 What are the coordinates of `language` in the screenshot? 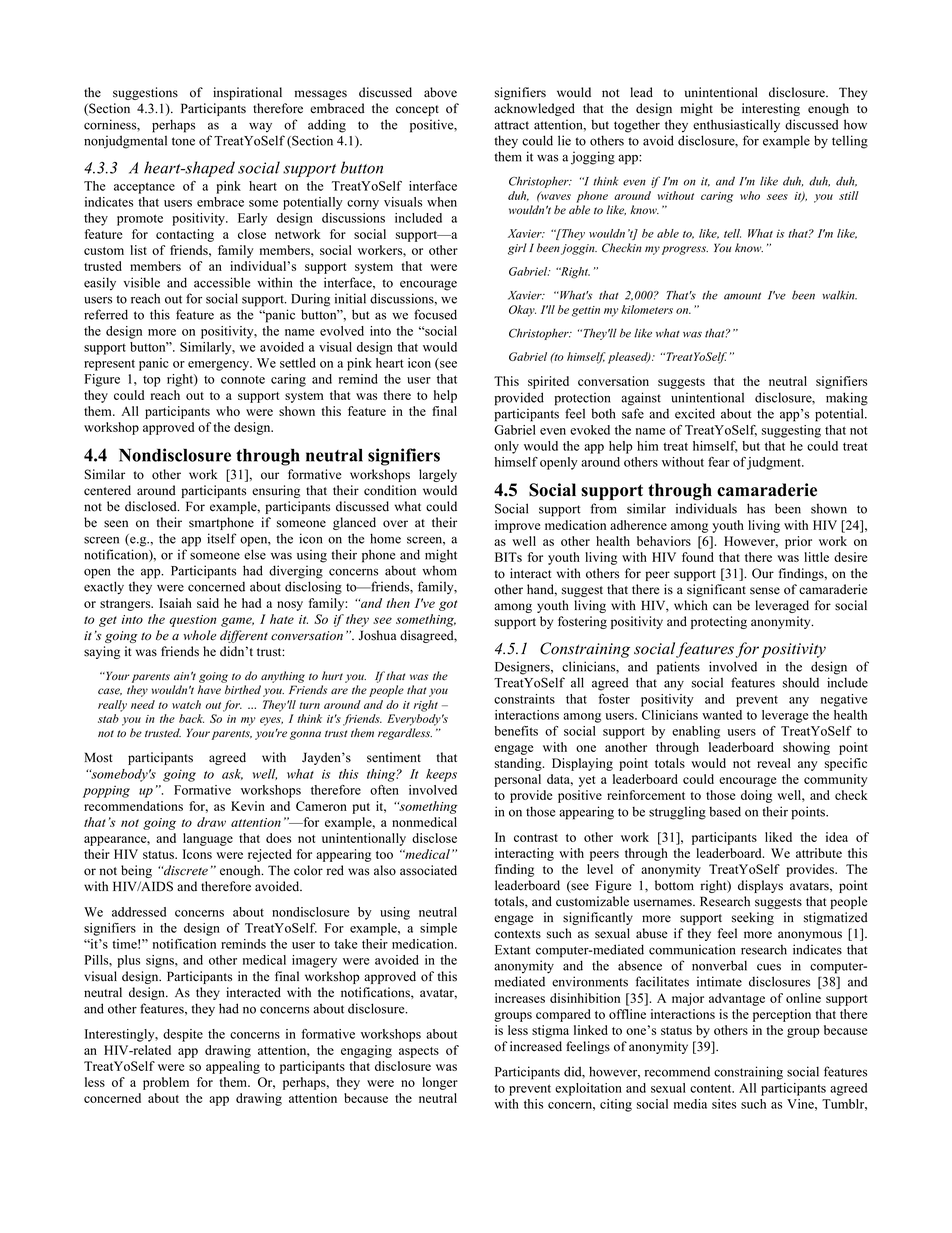 It's located at (208, 839).
